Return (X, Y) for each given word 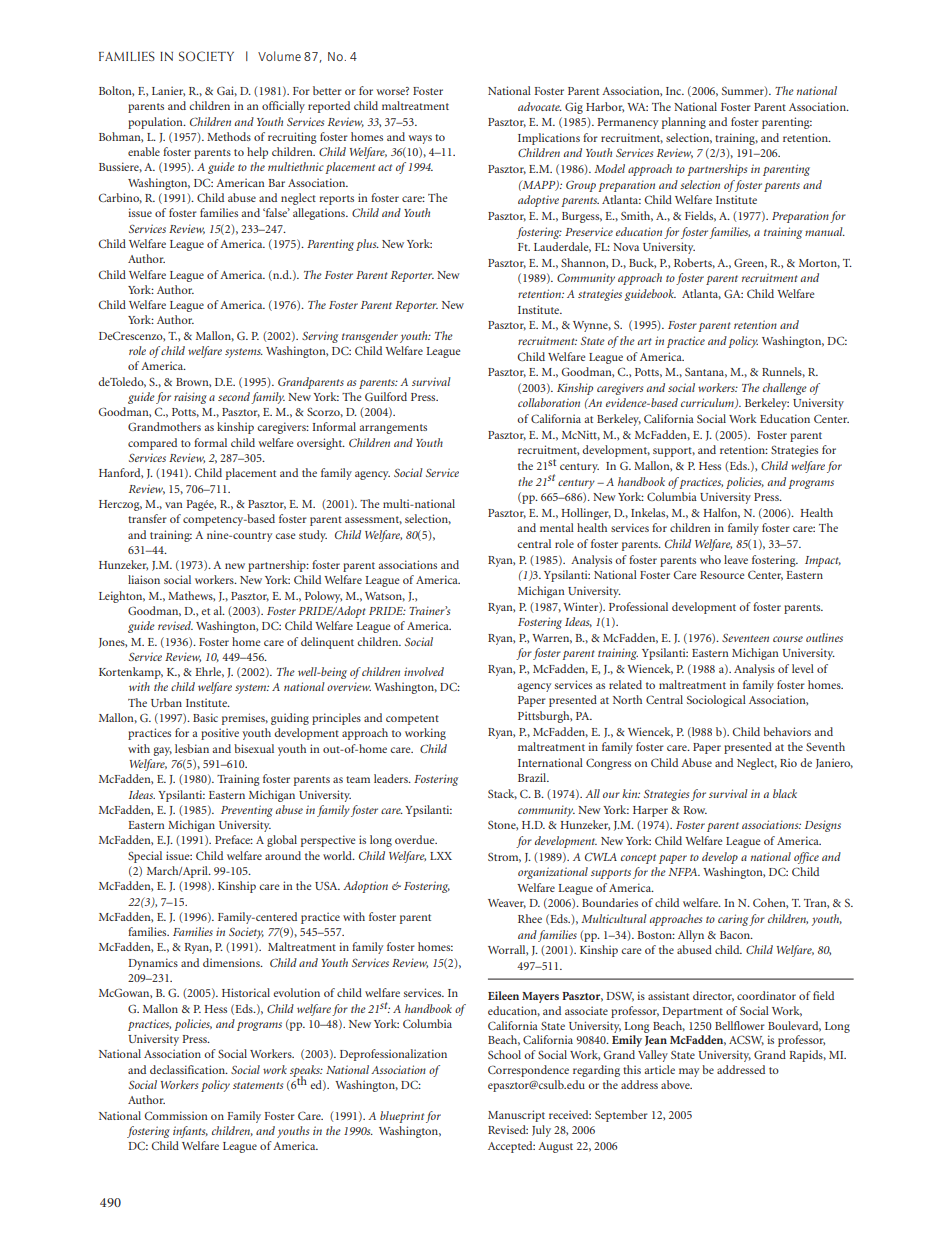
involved (424, 671)
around (283, 855)
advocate (540, 106)
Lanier (168, 91)
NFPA (684, 872)
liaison (144, 579)
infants (190, 1132)
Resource (722, 575)
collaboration (549, 402)
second (234, 396)
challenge (785, 389)
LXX (441, 856)
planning (684, 123)
